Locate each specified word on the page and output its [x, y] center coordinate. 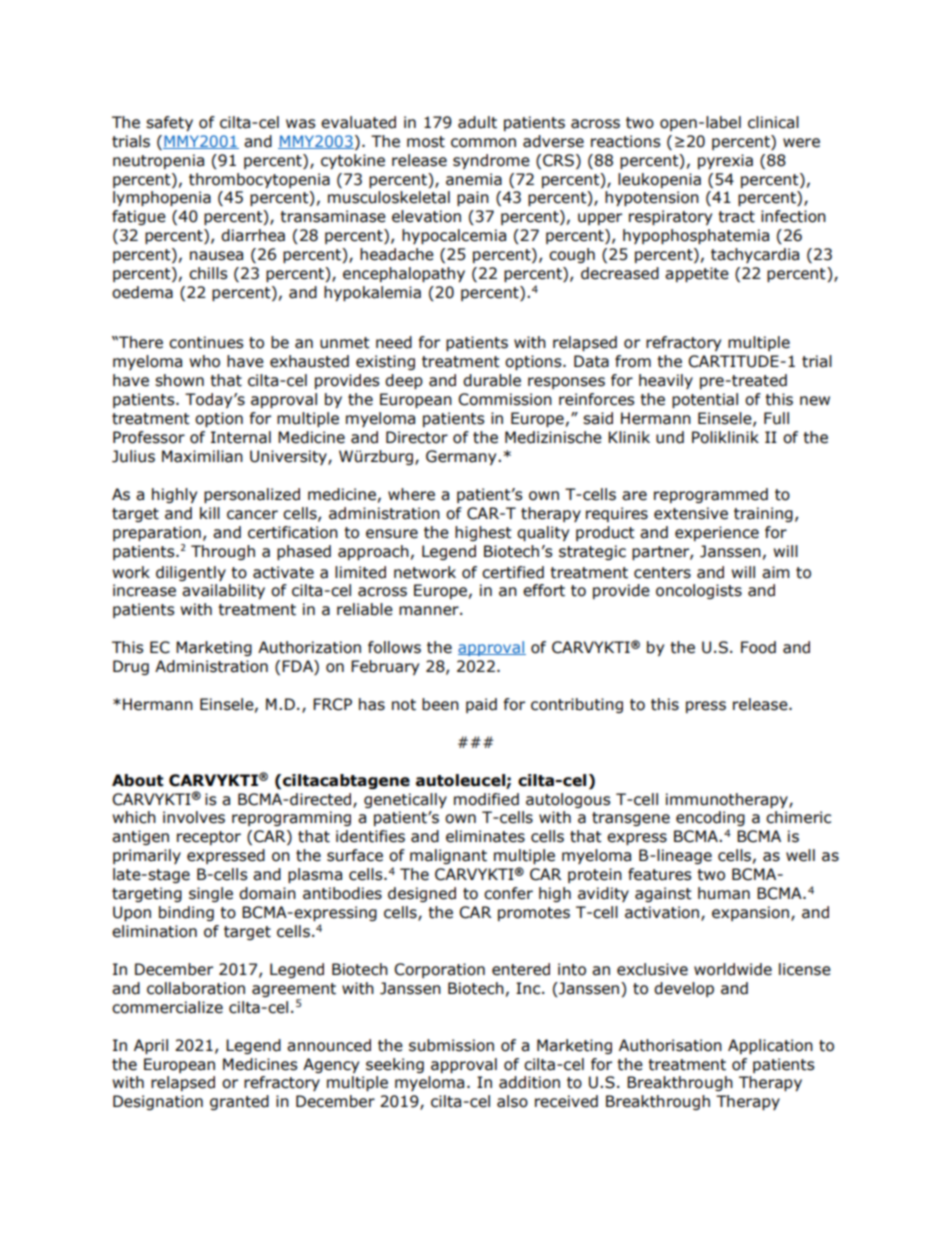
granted [239, 1102]
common [483, 143]
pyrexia [725, 161]
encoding [710, 818]
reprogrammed [711, 495]
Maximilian [202, 456]
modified [486, 799]
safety [169, 123]
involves [194, 817]
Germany [462, 457]
